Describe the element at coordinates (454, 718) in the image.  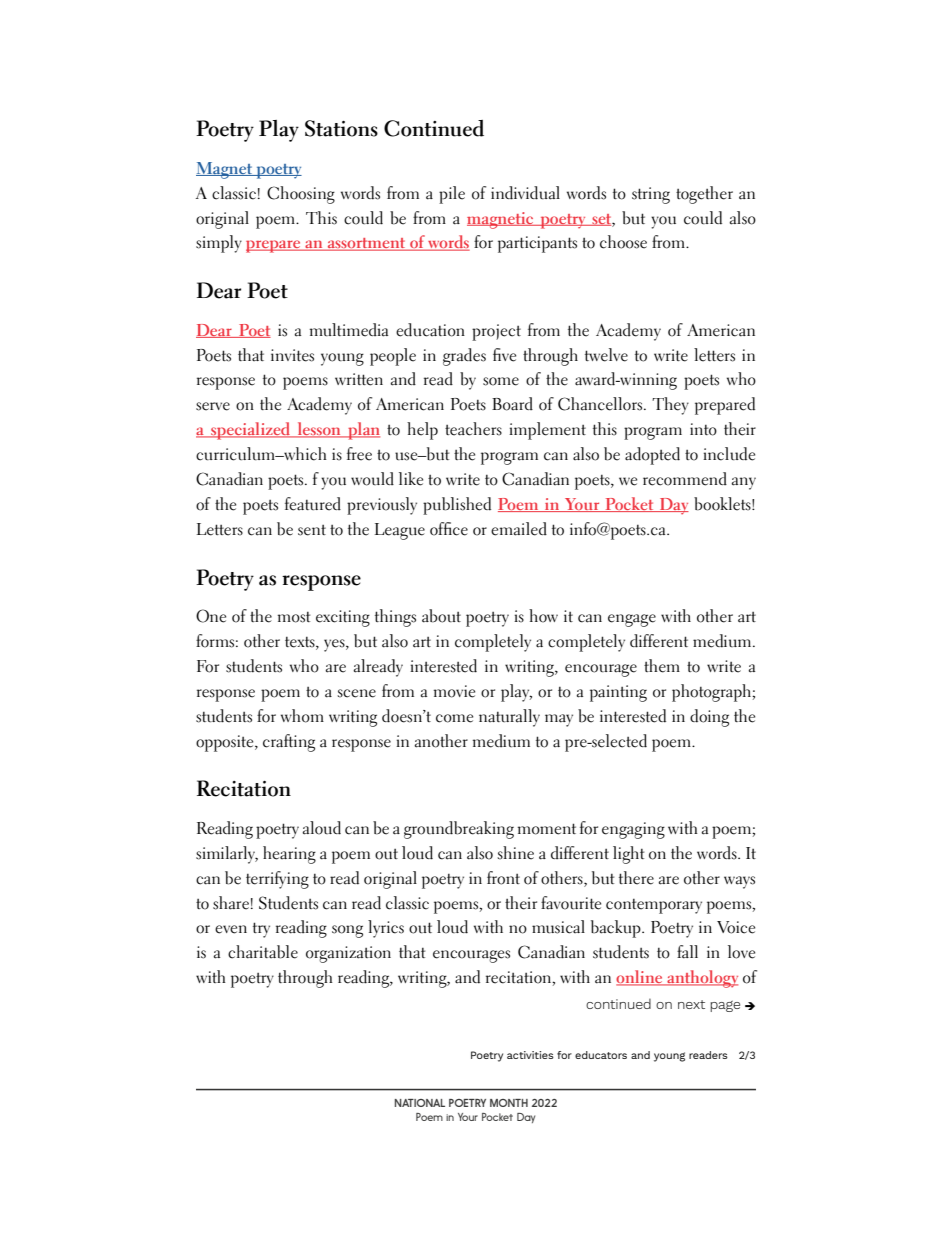
I see `come` at that location.
